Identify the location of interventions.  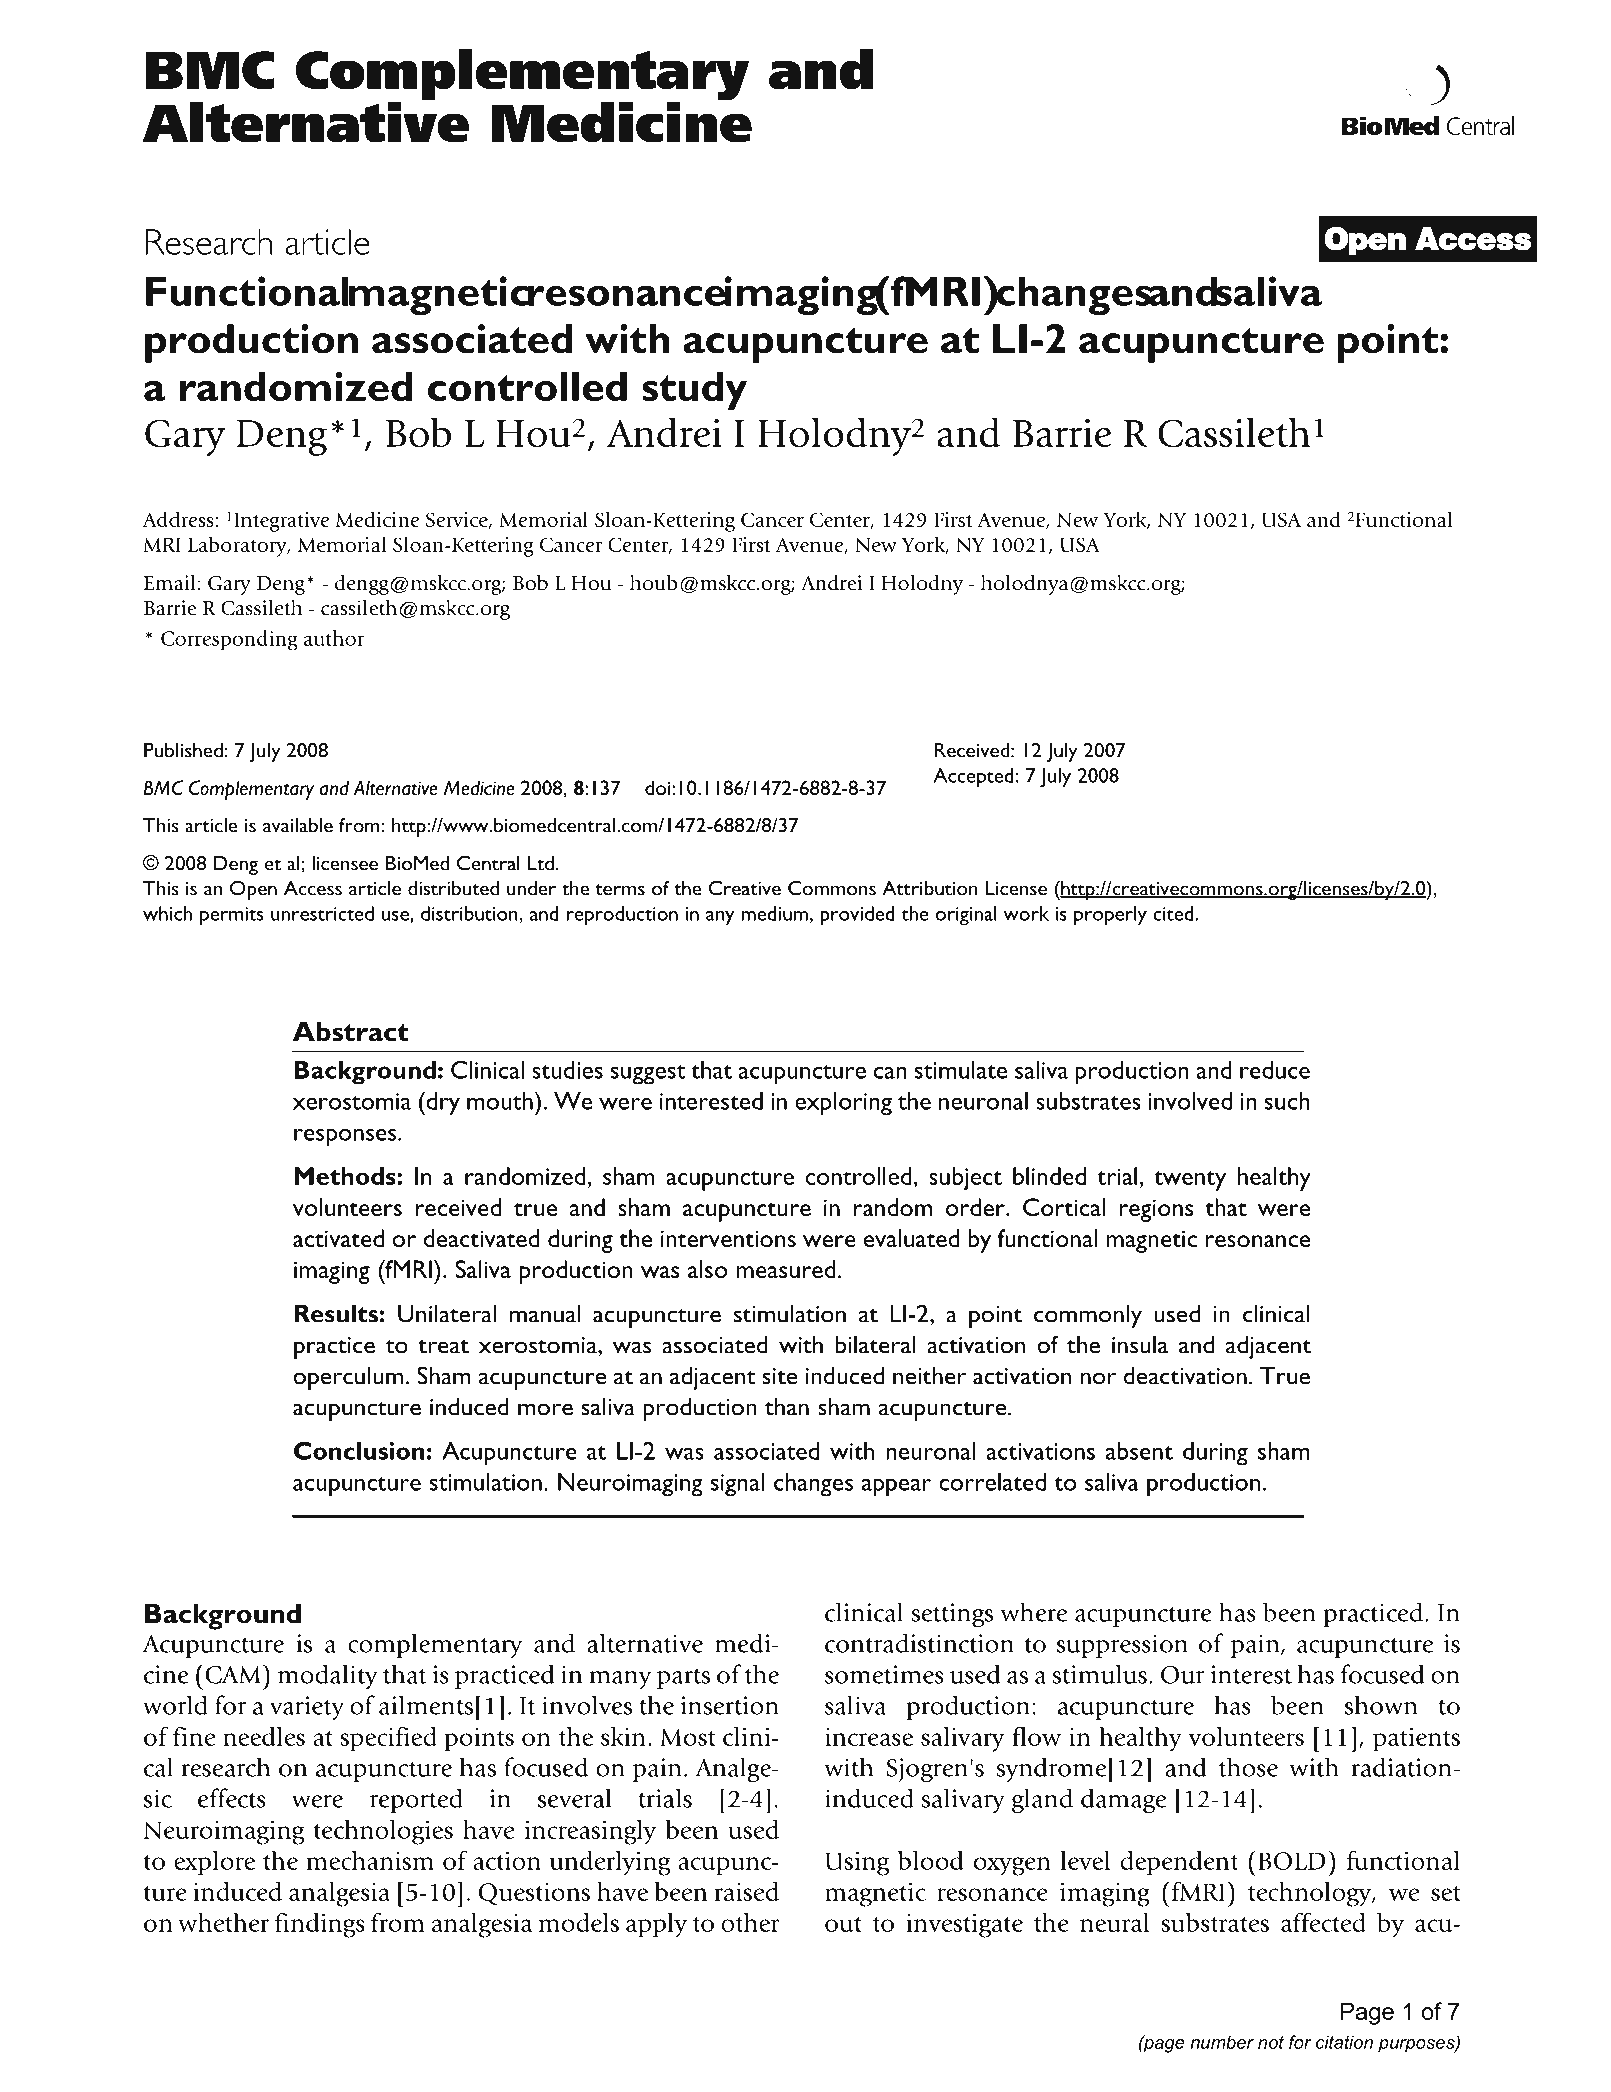
(728, 1239).
